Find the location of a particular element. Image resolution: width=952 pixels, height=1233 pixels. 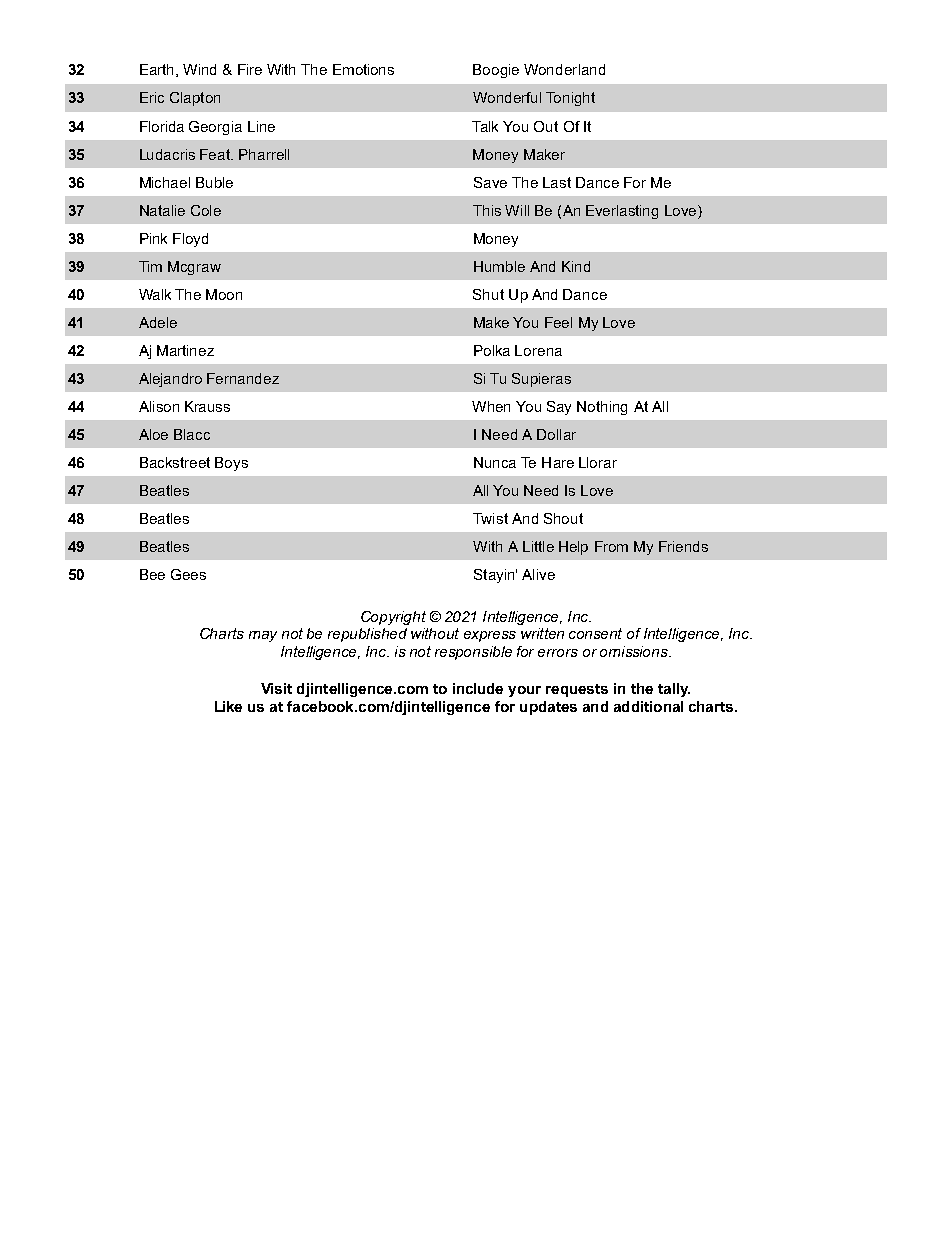

Tonight is located at coordinates (570, 99).
